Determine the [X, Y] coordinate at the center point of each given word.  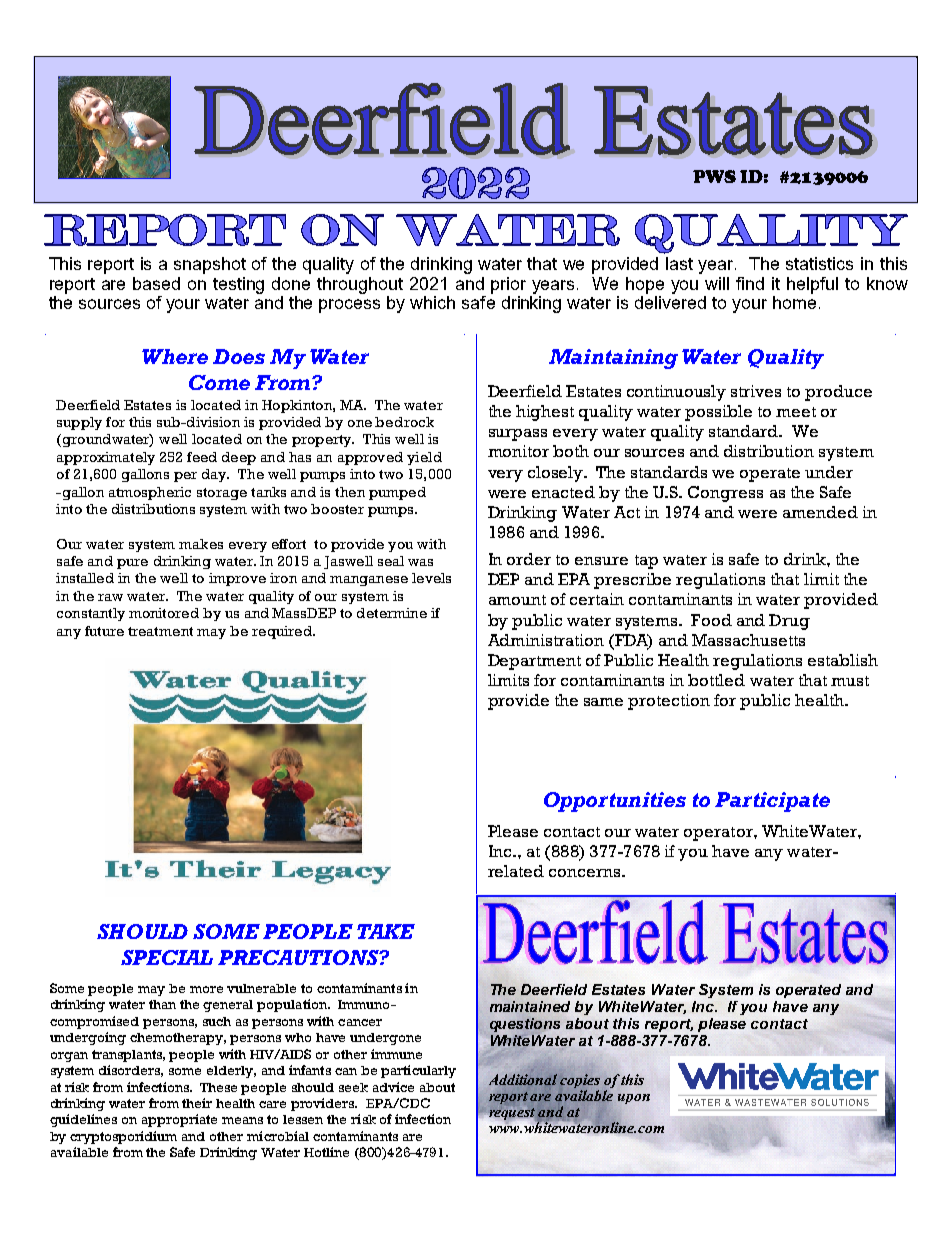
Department [534, 662]
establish [843, 660]
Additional [521, 1079]
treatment [160, 631]
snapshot [210, 265]
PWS [714, 176]
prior [508, 285]
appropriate [179, 1120]
